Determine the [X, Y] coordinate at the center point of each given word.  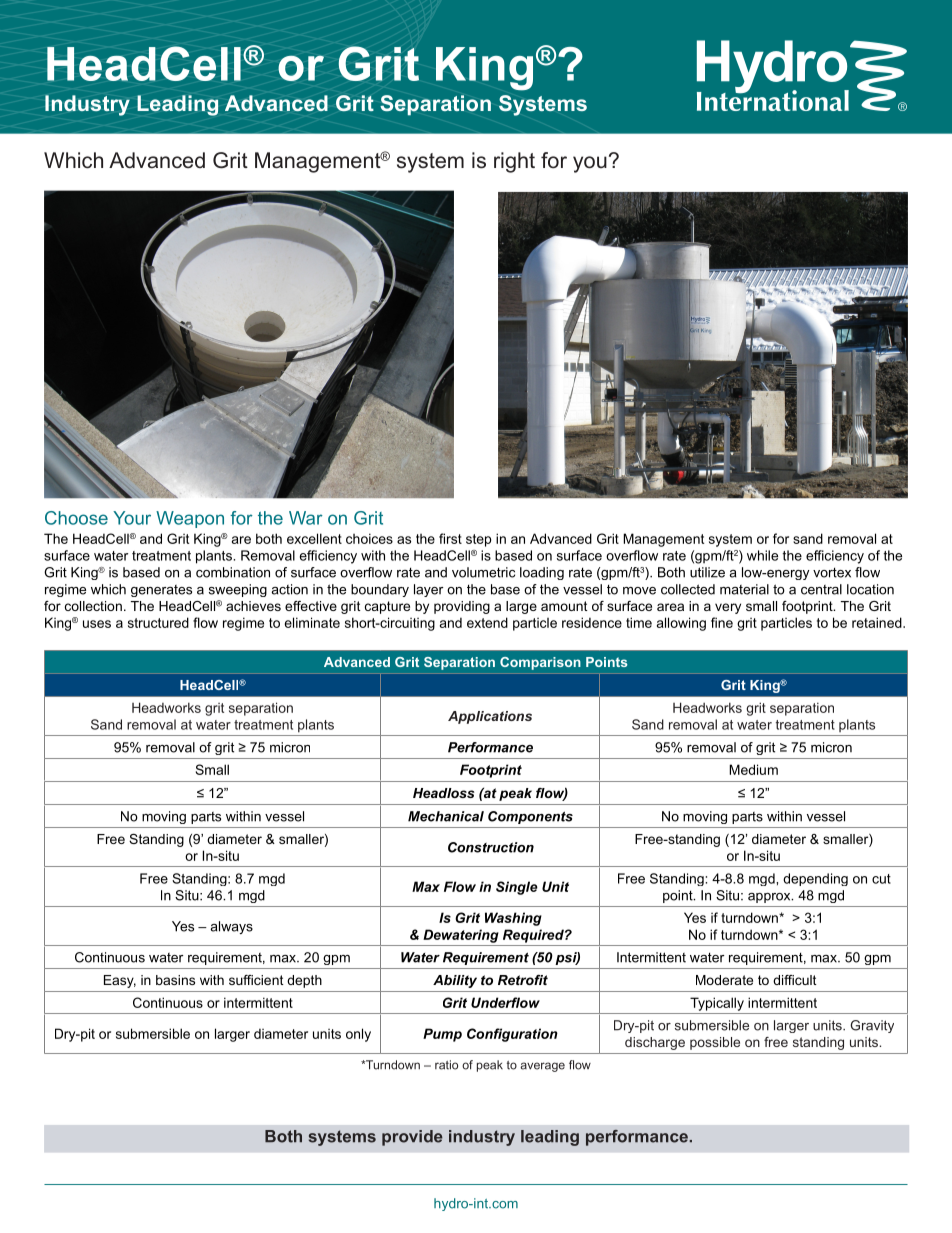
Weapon [190, 519]
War [306, 518]
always [231, 927]
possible [715, 1043]
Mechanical [446, 816]
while [762, 555]
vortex [832, 572]
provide [412, 1138]
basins [175, 980]
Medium [753, 769]
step [478, 540]
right [514, 162]
